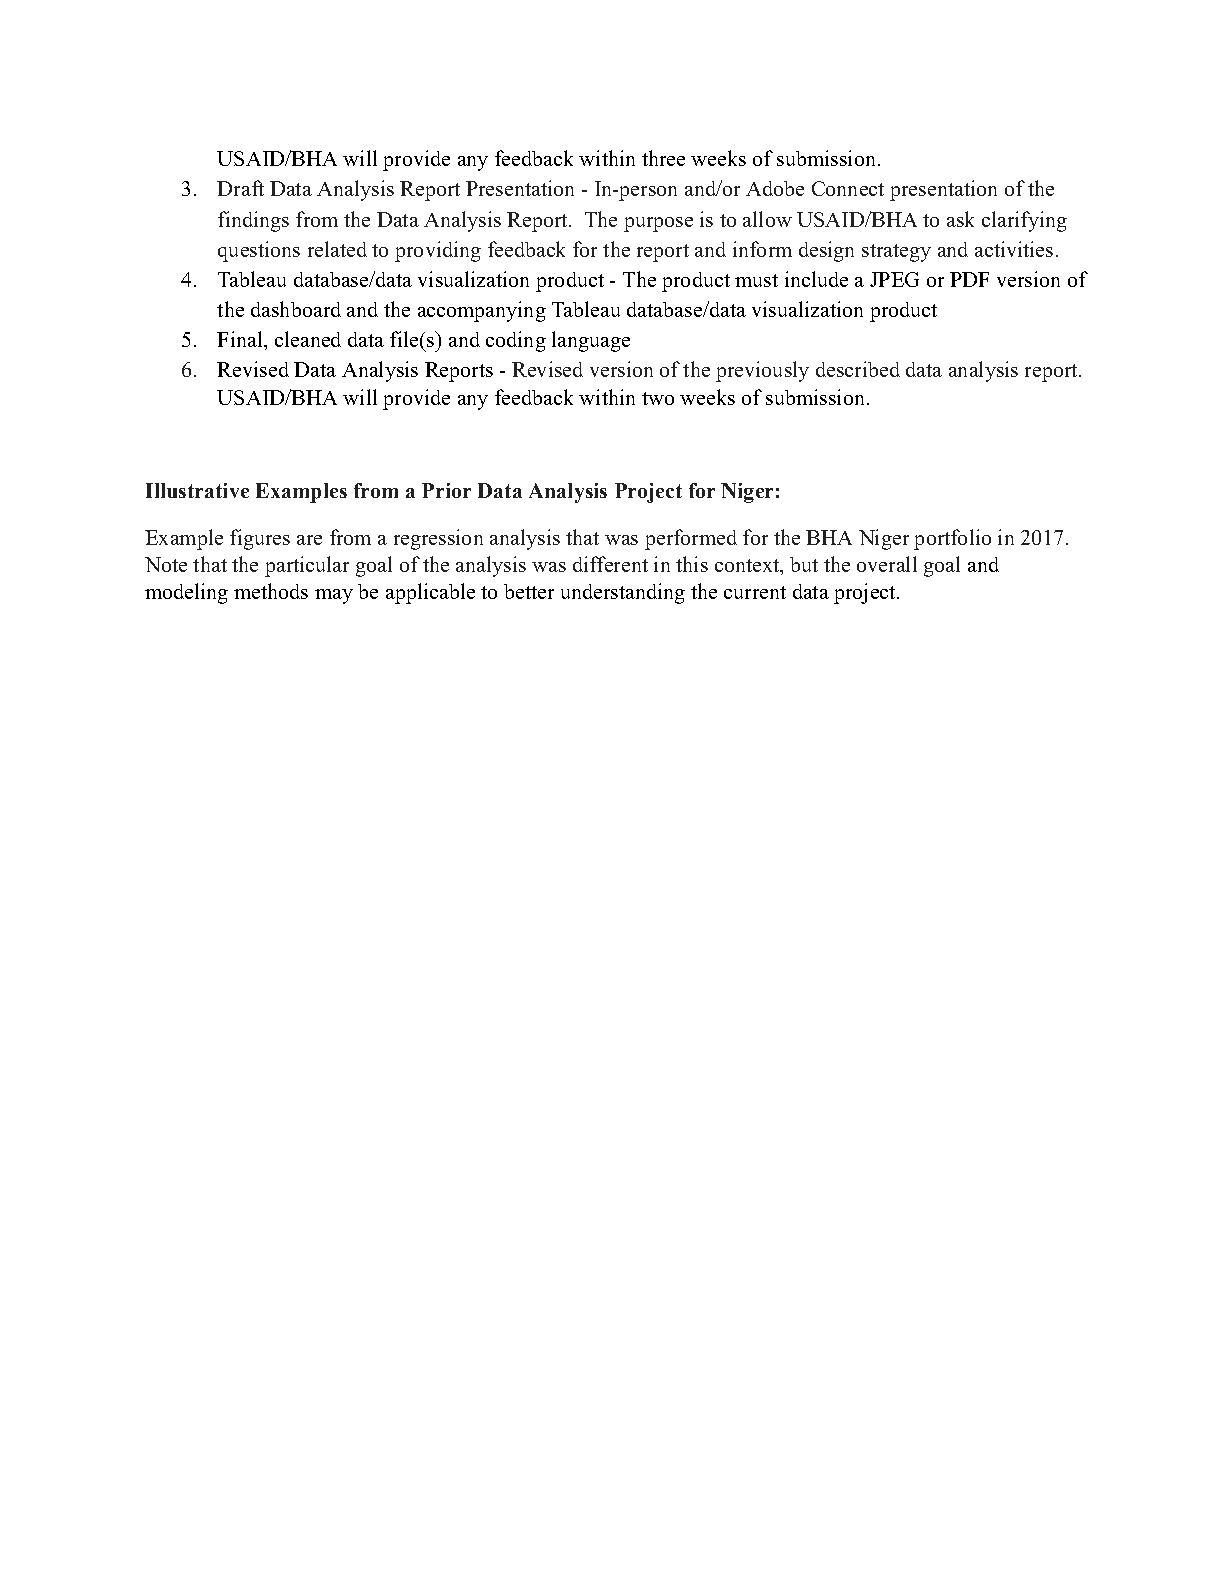  What do you see at coordinates (663, 158) in the image?
I see `three` at bounding box center [663, 158].
